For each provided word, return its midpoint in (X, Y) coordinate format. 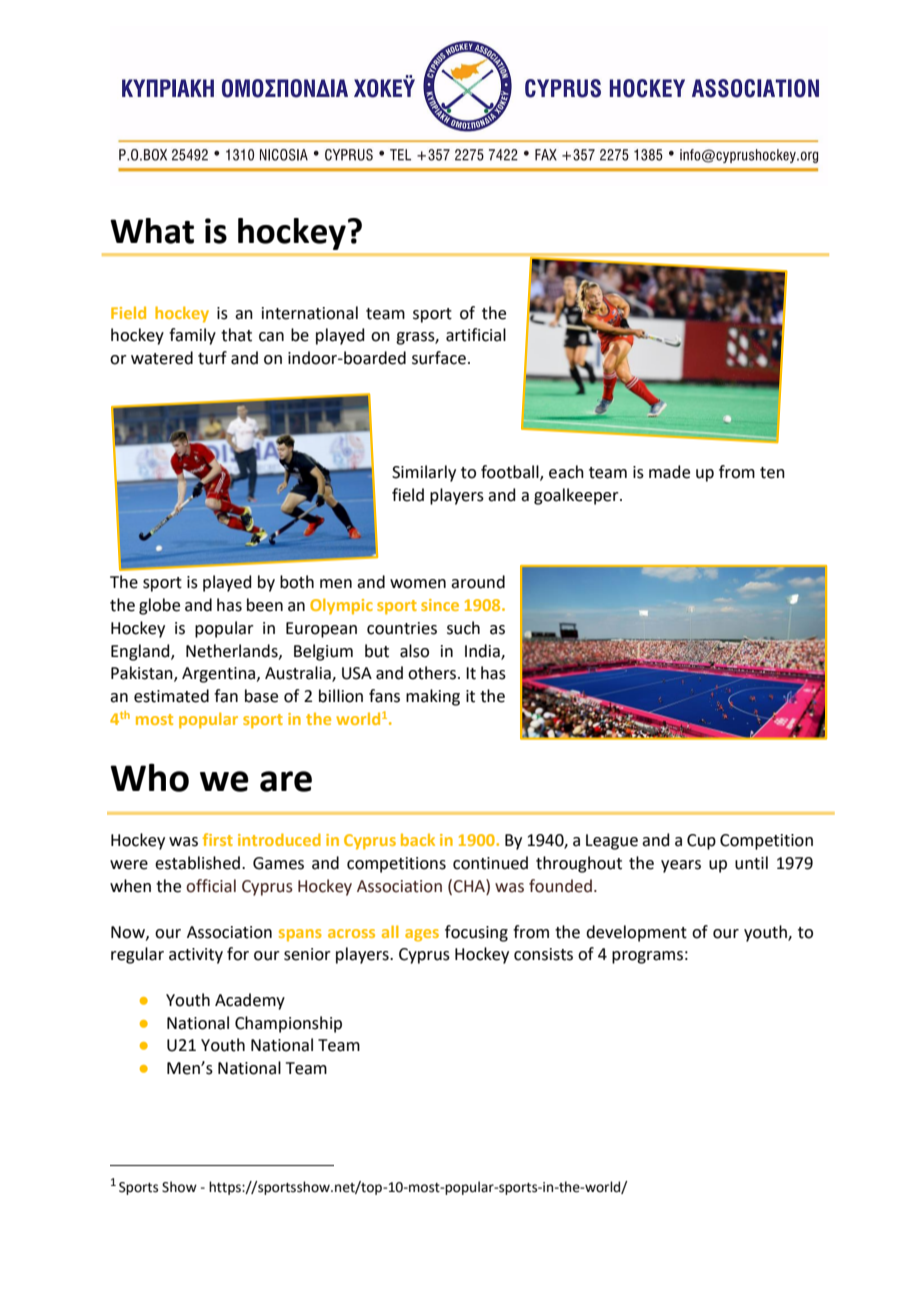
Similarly (424, 473)
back (418, 839)
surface (439, 358)
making (433, 697)
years (681, 866)
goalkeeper (577, 496)
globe (159, 606)
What (152, 231)
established (197, 863)
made (669, 472)
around (478, 582)
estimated (171, 696)
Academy (250, 1001)
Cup (701, 842)
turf (212, 358)
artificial (476, 335)
